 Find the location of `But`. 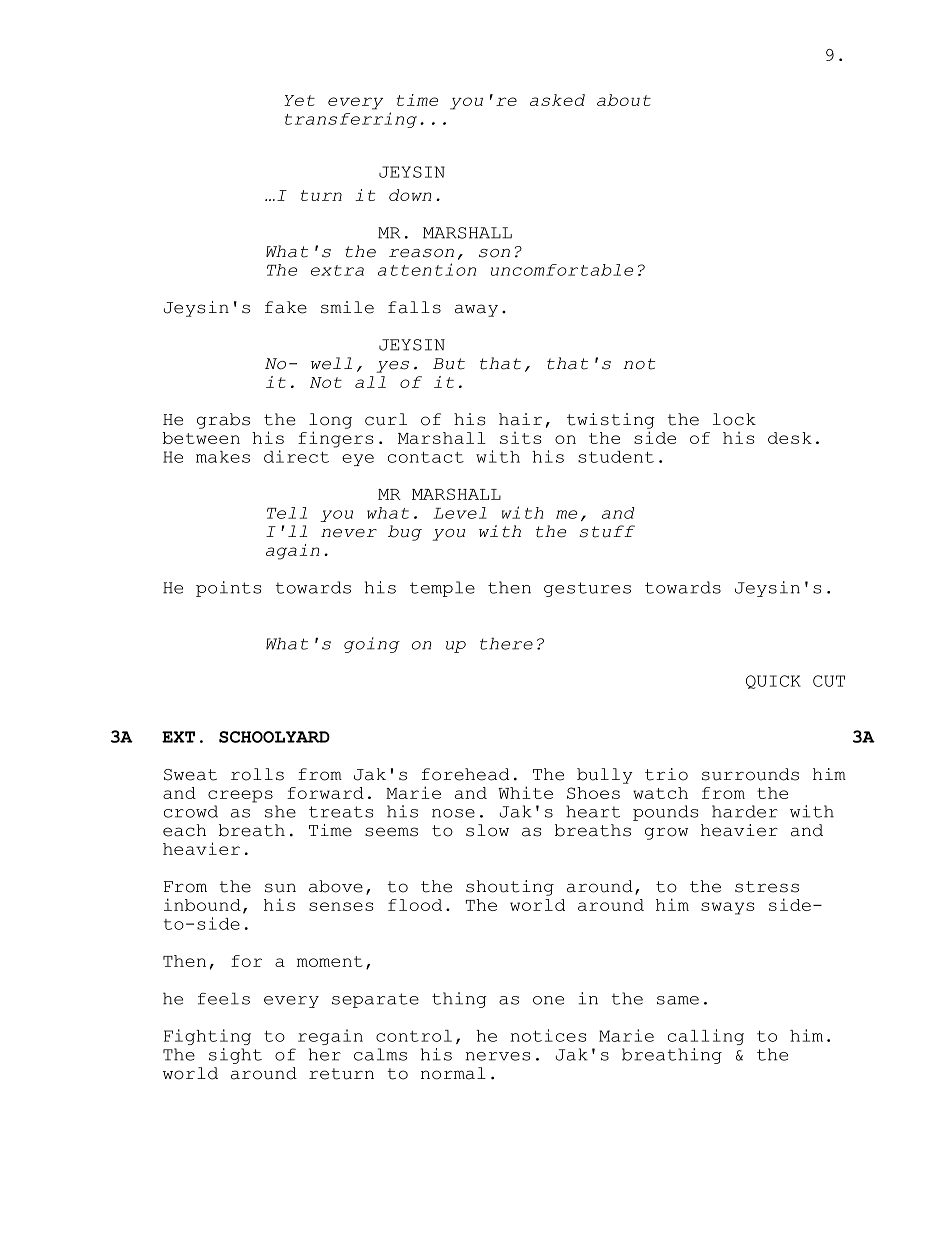

But is located at coordinates (449, 364).
